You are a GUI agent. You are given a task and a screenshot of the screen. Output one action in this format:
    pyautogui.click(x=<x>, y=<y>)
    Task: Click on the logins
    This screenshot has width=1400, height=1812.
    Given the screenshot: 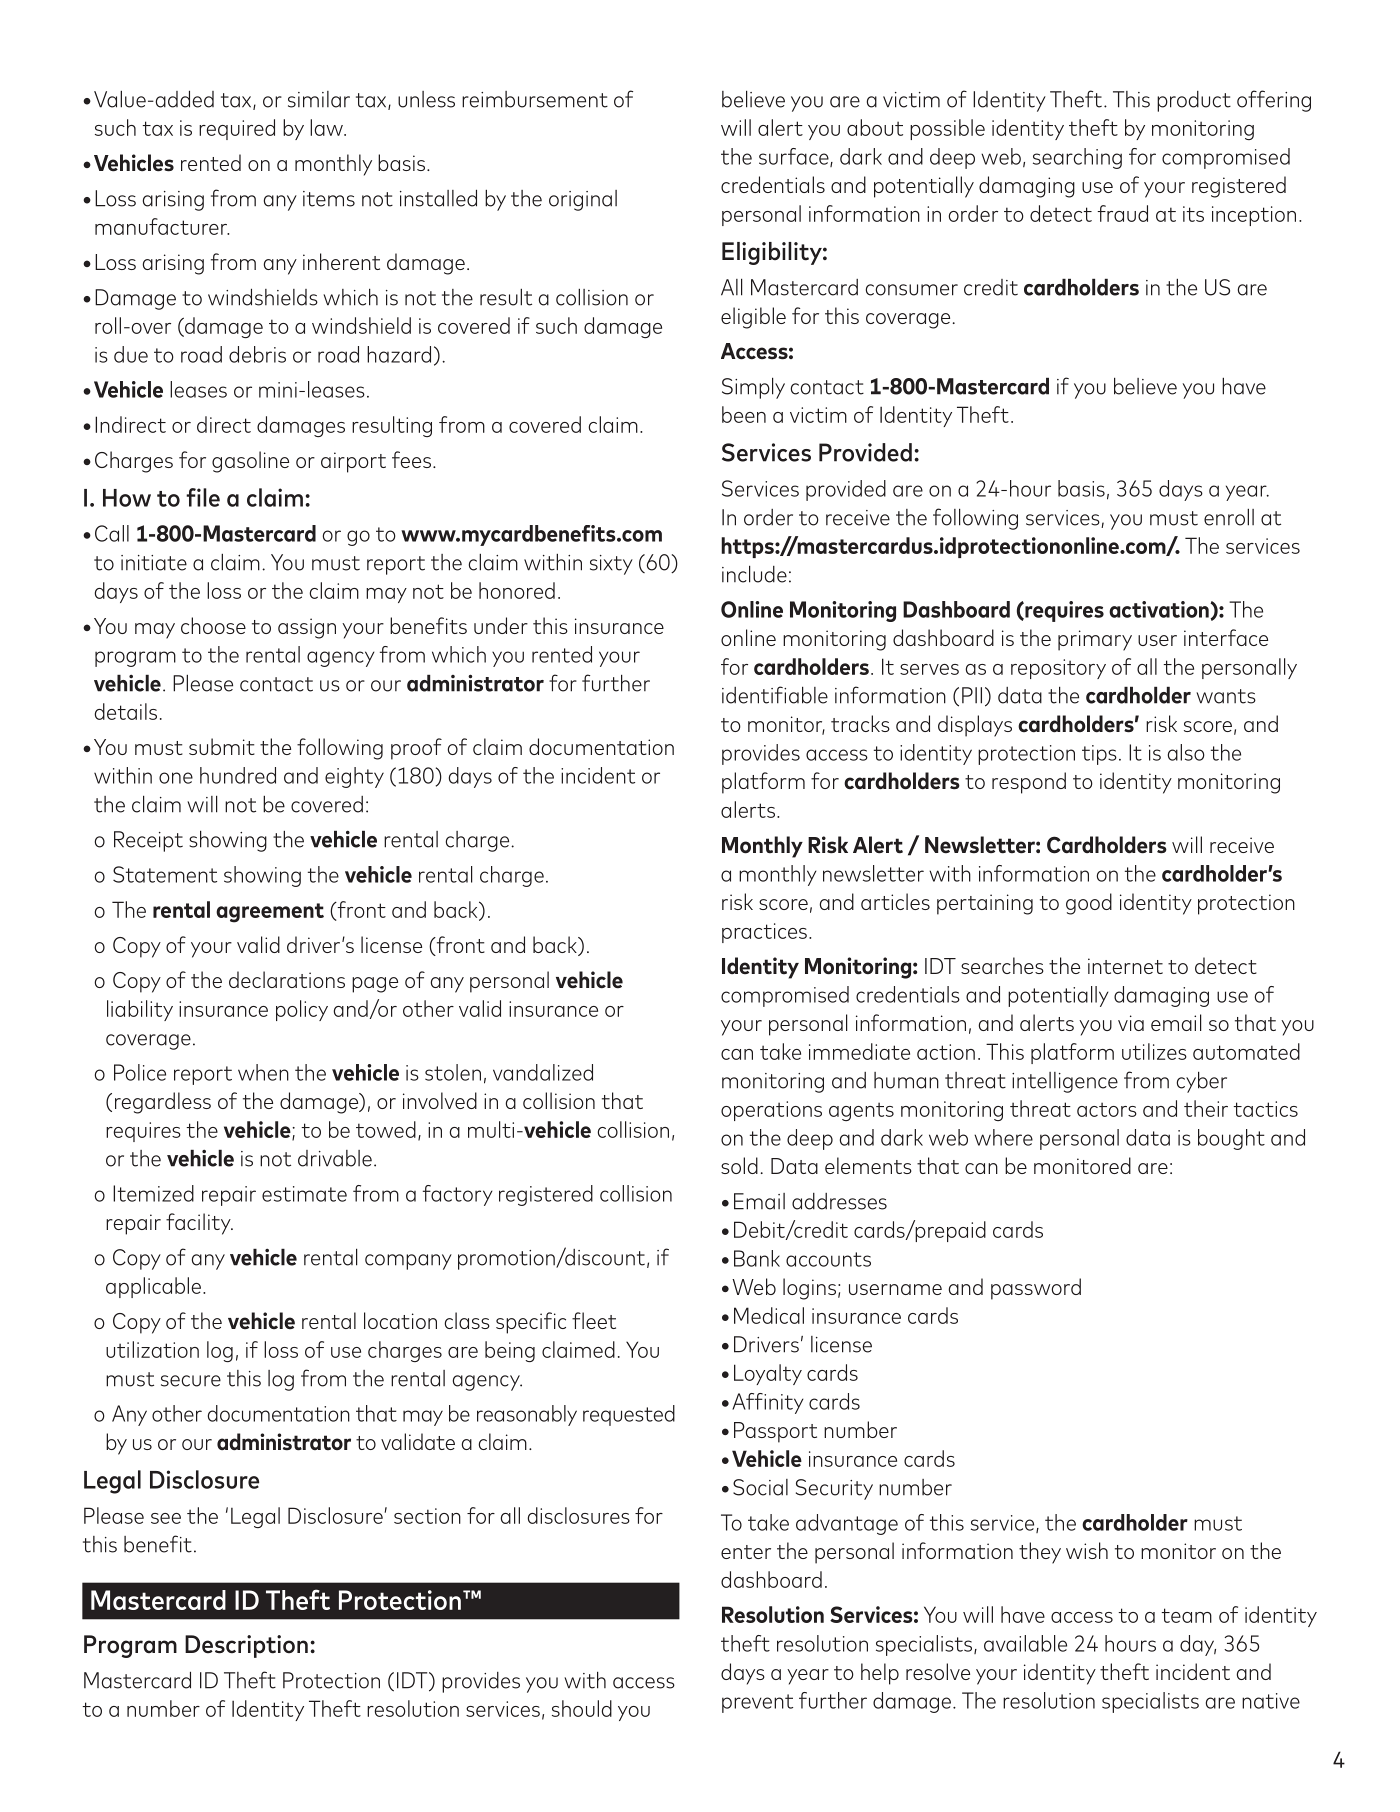 What is the action you would take?
    pyautogui.click(x=809, y=1289)
